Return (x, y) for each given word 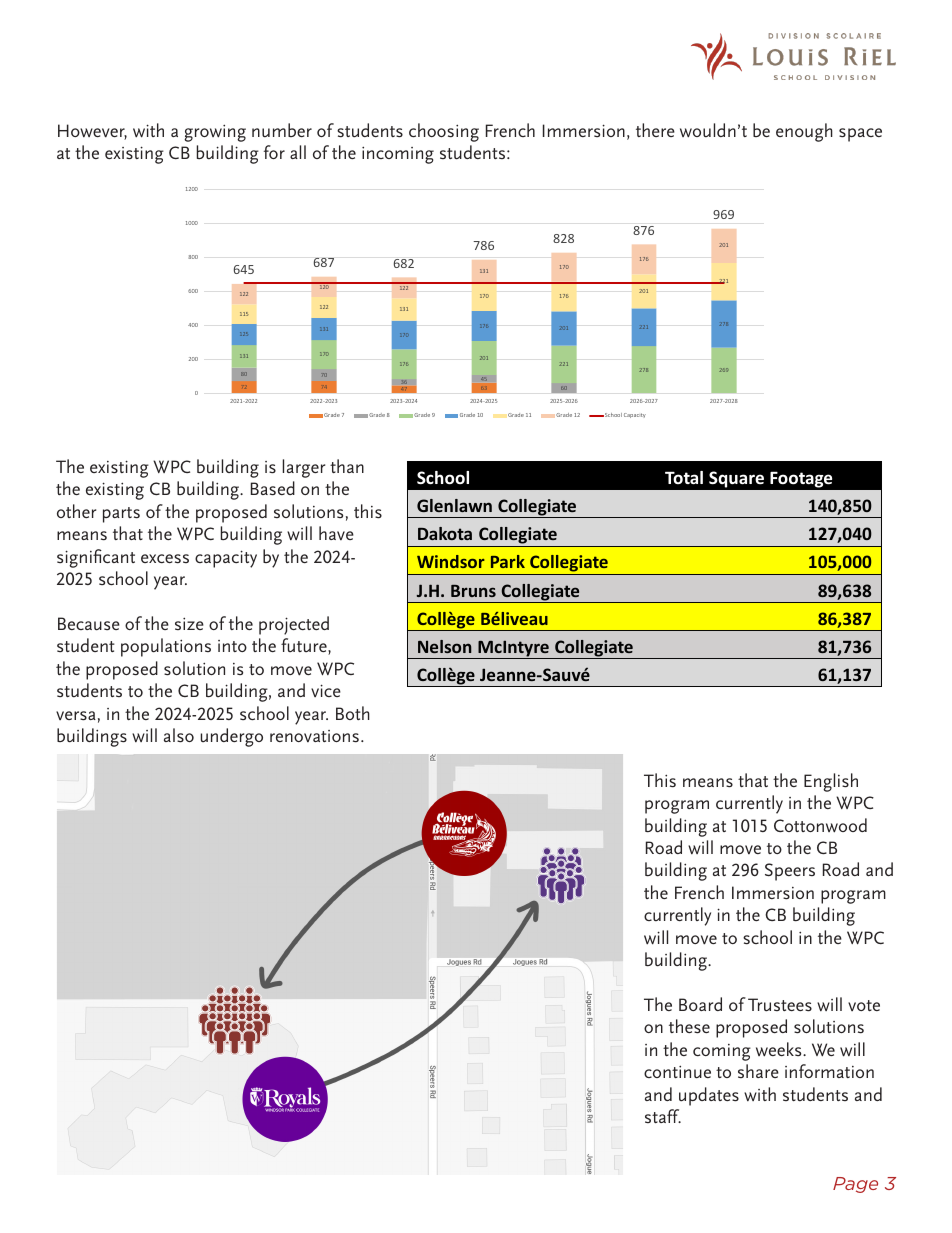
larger (304, 468)
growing (215, 133)
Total (684, 477)
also (179, 735)
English (831, 782)
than (347, 466)
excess (165, 559)
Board (700, 1004)
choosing (444, 132)
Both (353, 713)
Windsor (451, 561)
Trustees (780, 1005)
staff (663, 1116)
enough (804, 132)
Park (508, 561)
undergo (232, 737)
